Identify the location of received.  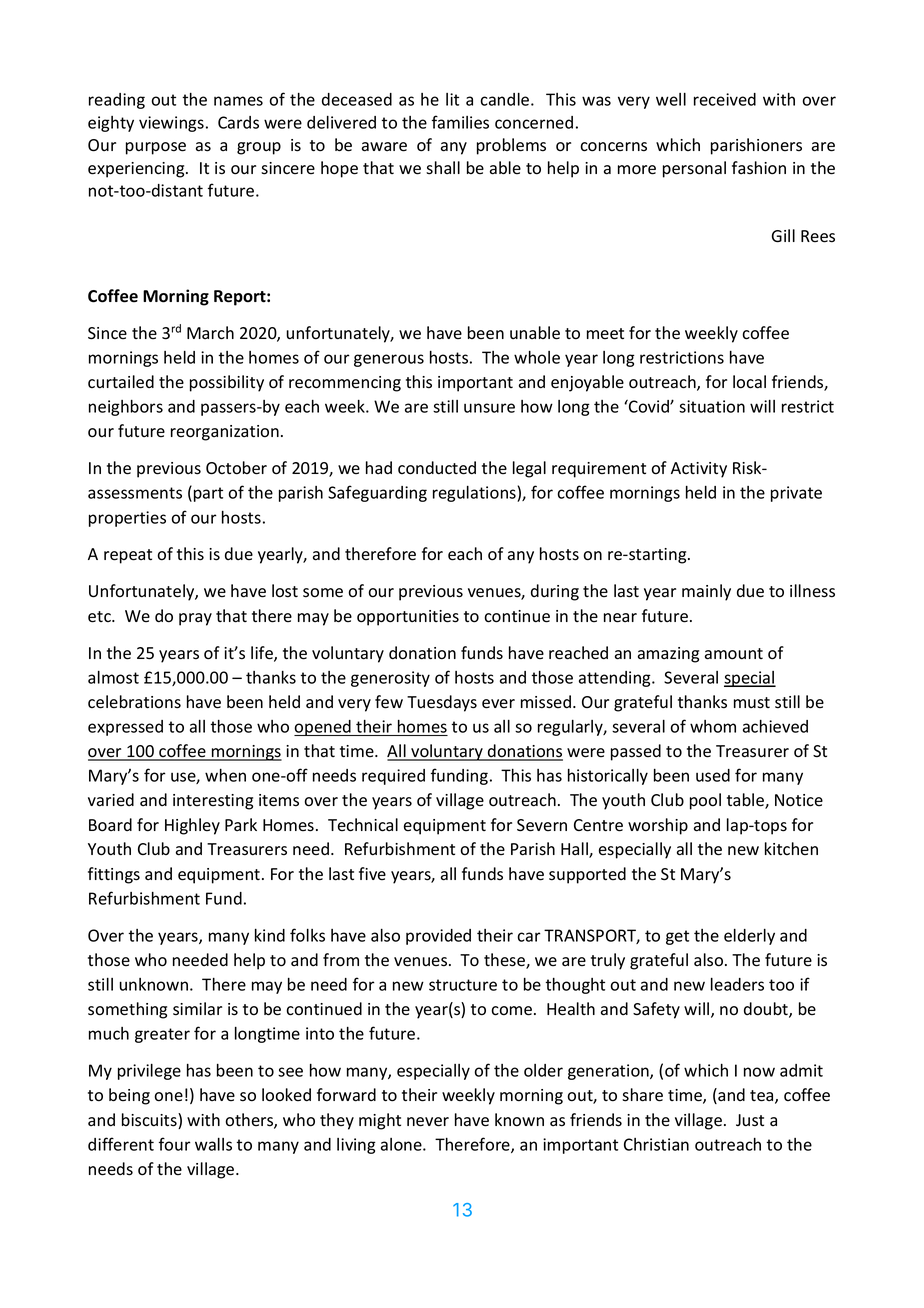
(725, 99).
